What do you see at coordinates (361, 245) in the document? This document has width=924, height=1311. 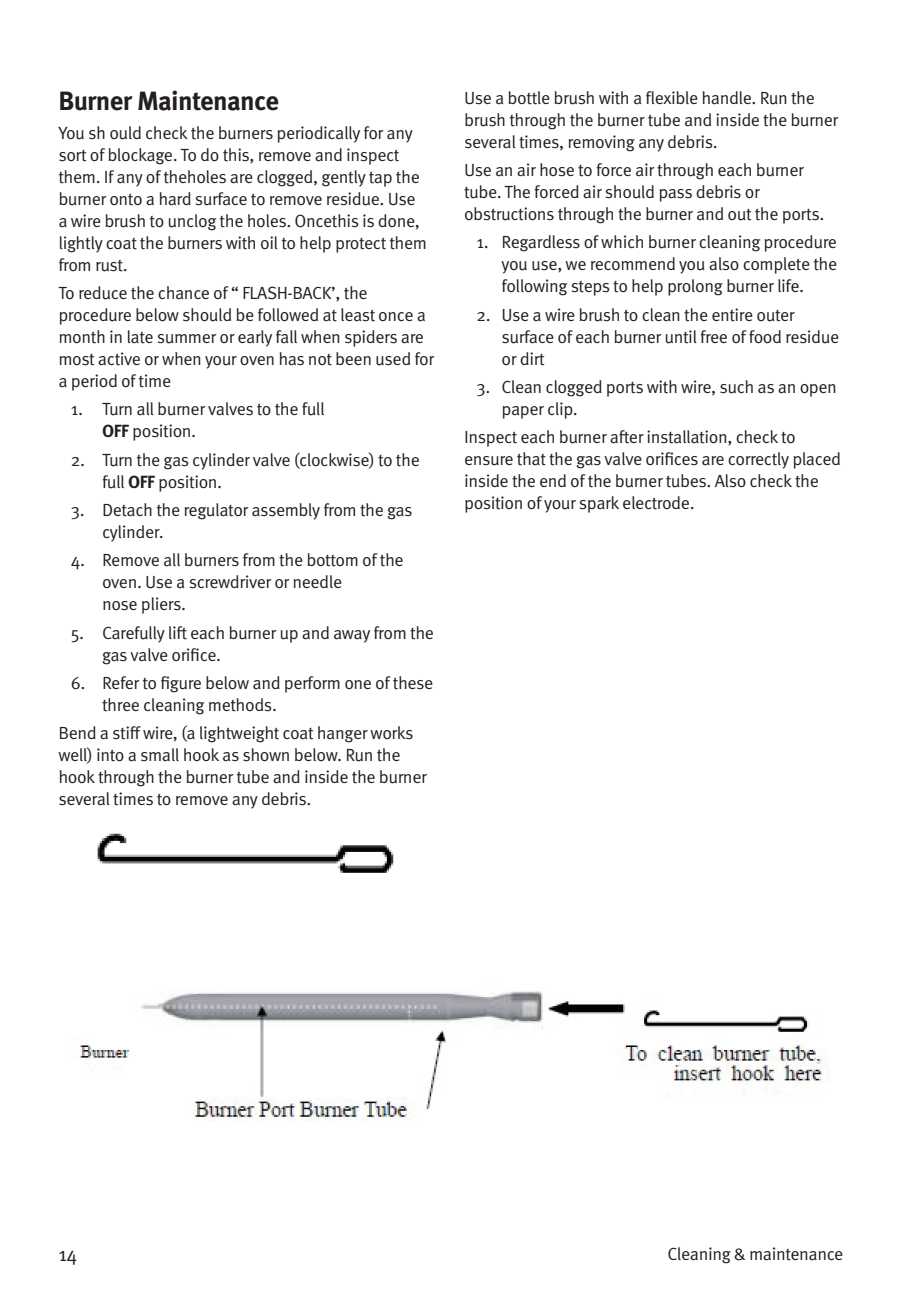 I see `protect` at bounding box center [361, 245].
